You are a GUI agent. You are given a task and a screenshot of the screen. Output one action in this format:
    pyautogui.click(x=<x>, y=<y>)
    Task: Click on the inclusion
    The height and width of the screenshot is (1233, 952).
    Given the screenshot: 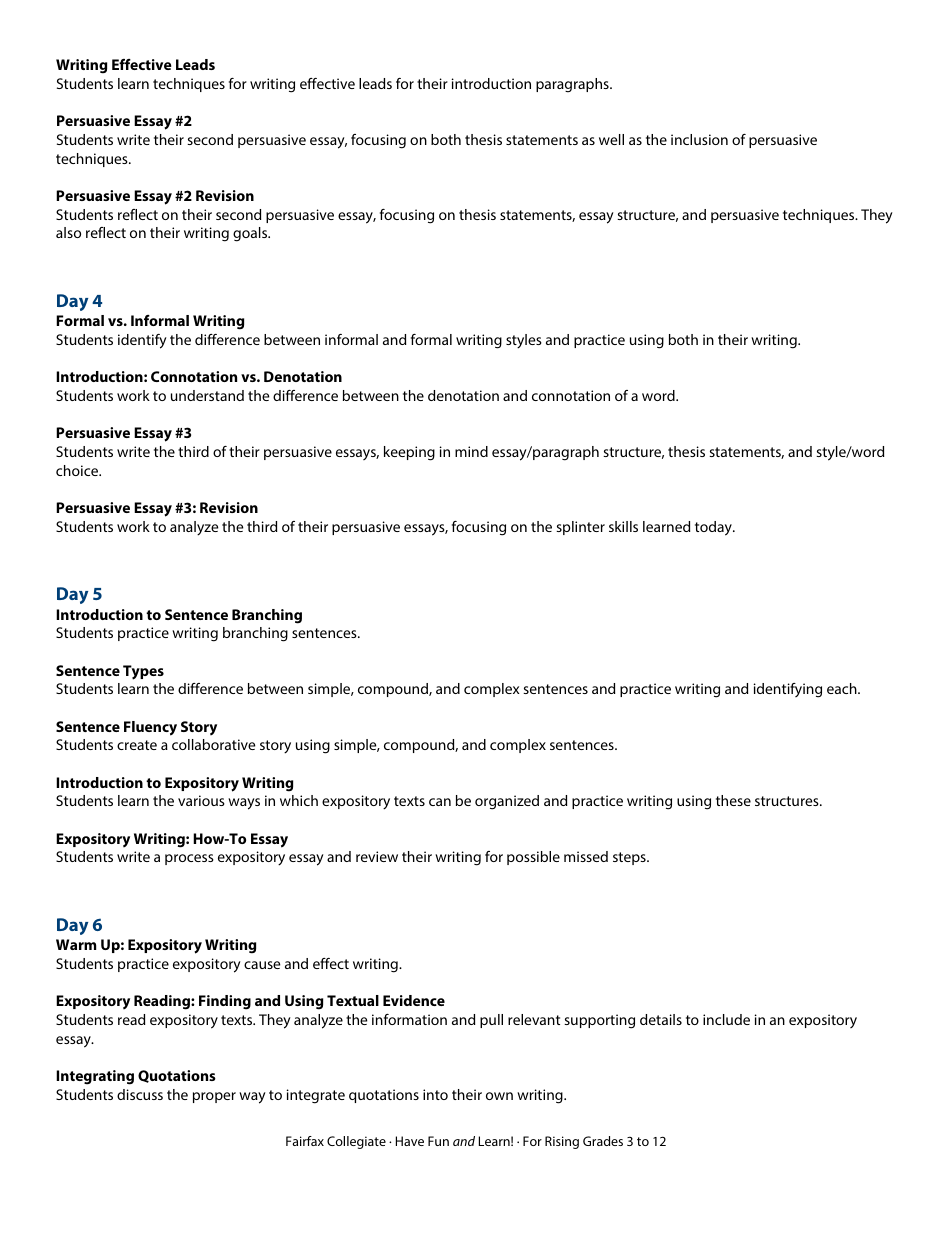 What is the action you would take?
    pyautogui.click(x=699, y=139)
